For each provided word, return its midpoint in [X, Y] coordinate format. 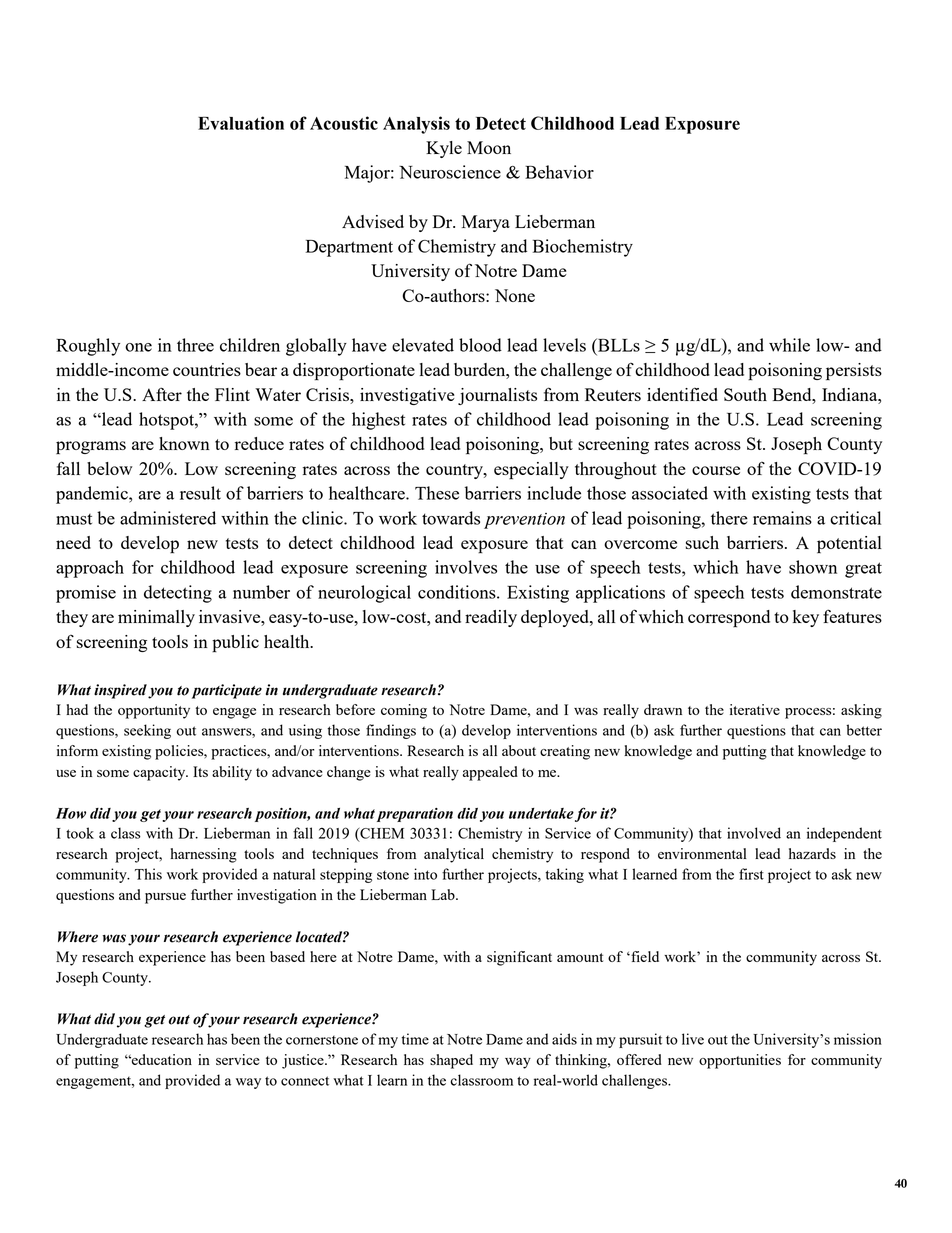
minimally [156, 618]
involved [754, 833]
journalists [497, 396]
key [806, 618]
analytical [454, 855]
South [745, 394]
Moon [489, 147]
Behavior [559, 172]
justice [304, 1061]
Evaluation [241, 123]
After [162, 394]
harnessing [203, 855]
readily [491, 618]
